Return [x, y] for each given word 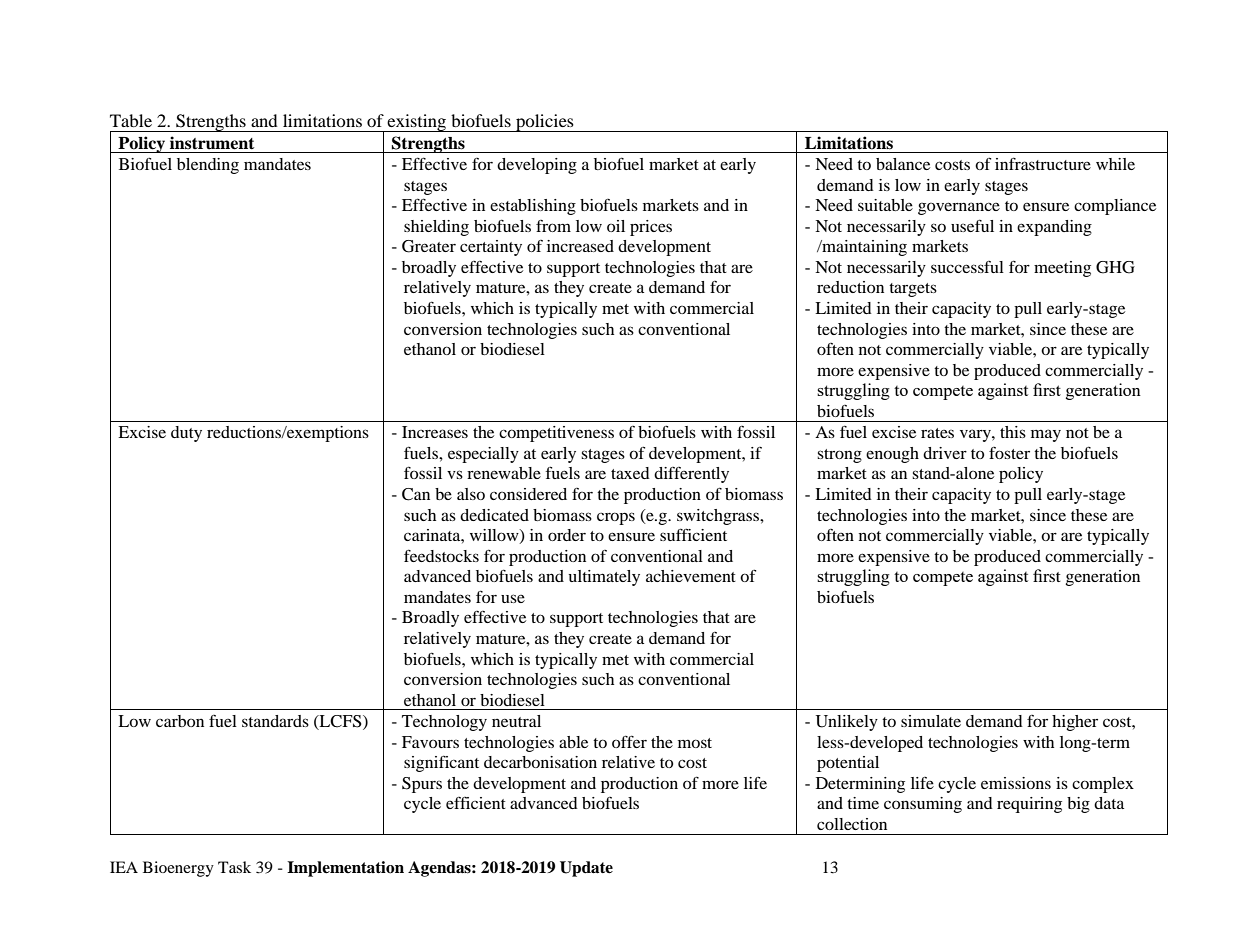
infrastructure [1043, 163]
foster [1009, 453]
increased [580, 246]
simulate [931, 721]
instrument [212, 143]
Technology [444, 723]
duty [186, 434]
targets [913, 290]
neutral [516, 721]
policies [545, 123]
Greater [429, 246]
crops [616, 518]
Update [586, 869]
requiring [1029, 805]
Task [234, 867]
